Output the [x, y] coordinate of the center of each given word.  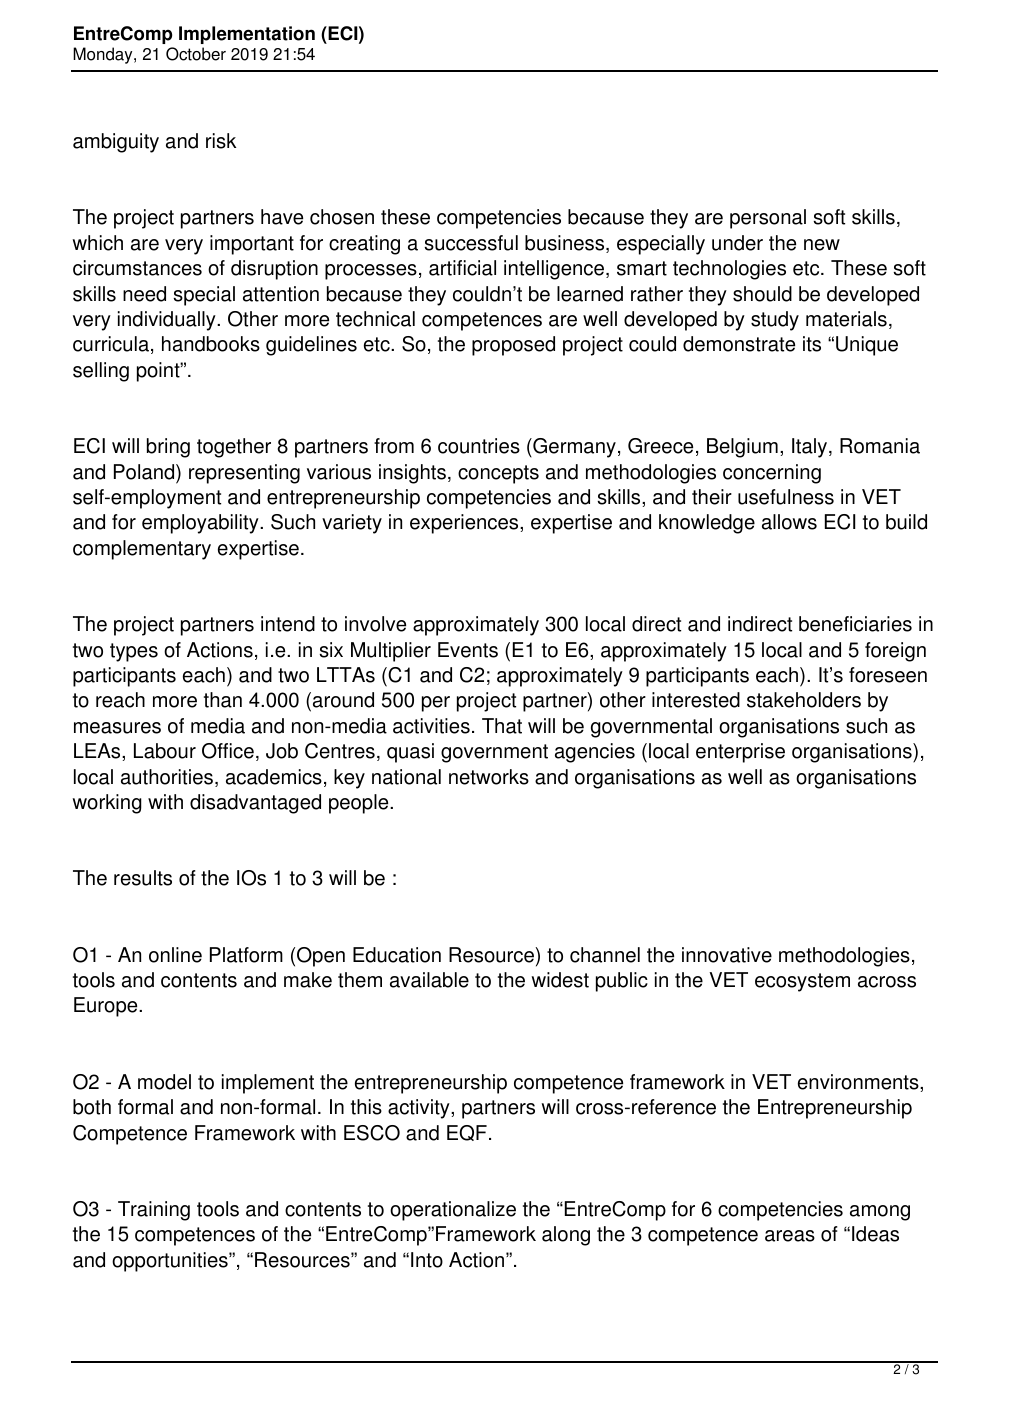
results [143, 878]
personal [768, 219]
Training [154, 1211]
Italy [811, 448]
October [196, 54]
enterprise [740, 753]
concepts [498, 474]
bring [168, 448]
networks [489, 777]
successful [471, 243]
